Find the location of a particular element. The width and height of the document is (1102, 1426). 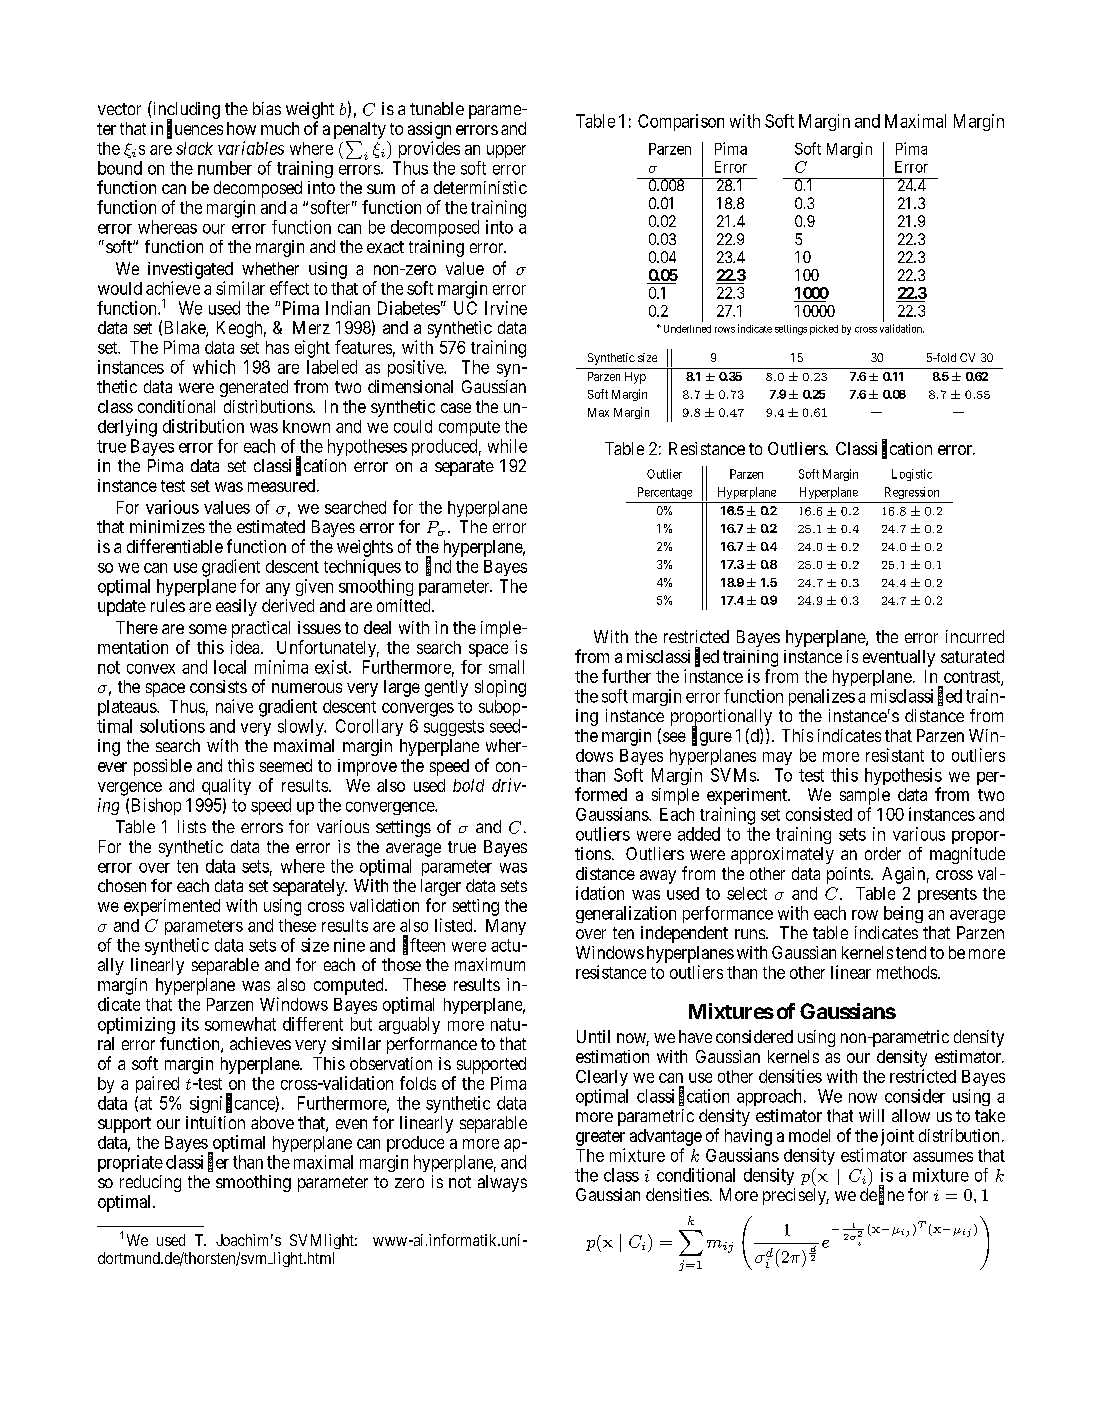

Comparison is located at coordinates (681, 122).
